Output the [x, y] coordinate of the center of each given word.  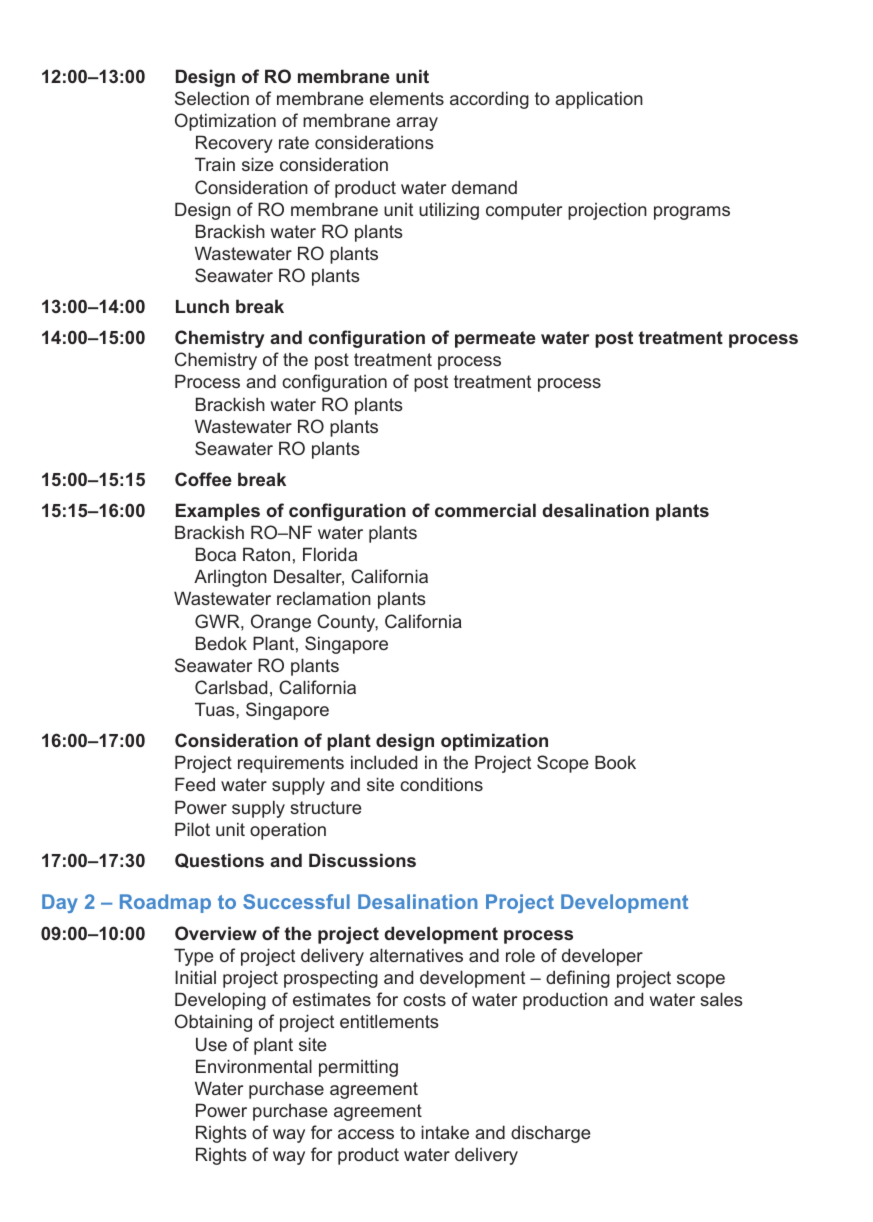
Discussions [362, 860]
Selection [212, 98]
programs [692, 213]
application [599, 100]
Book [615, 762]
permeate [495, 339]
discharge [550, 1134]
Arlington [230, 578]
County [347, 623]
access [366, 1134]
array [417, 124]
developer [602, 957]
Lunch [202, 306]
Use [211, 1044]
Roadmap [165, 903]
